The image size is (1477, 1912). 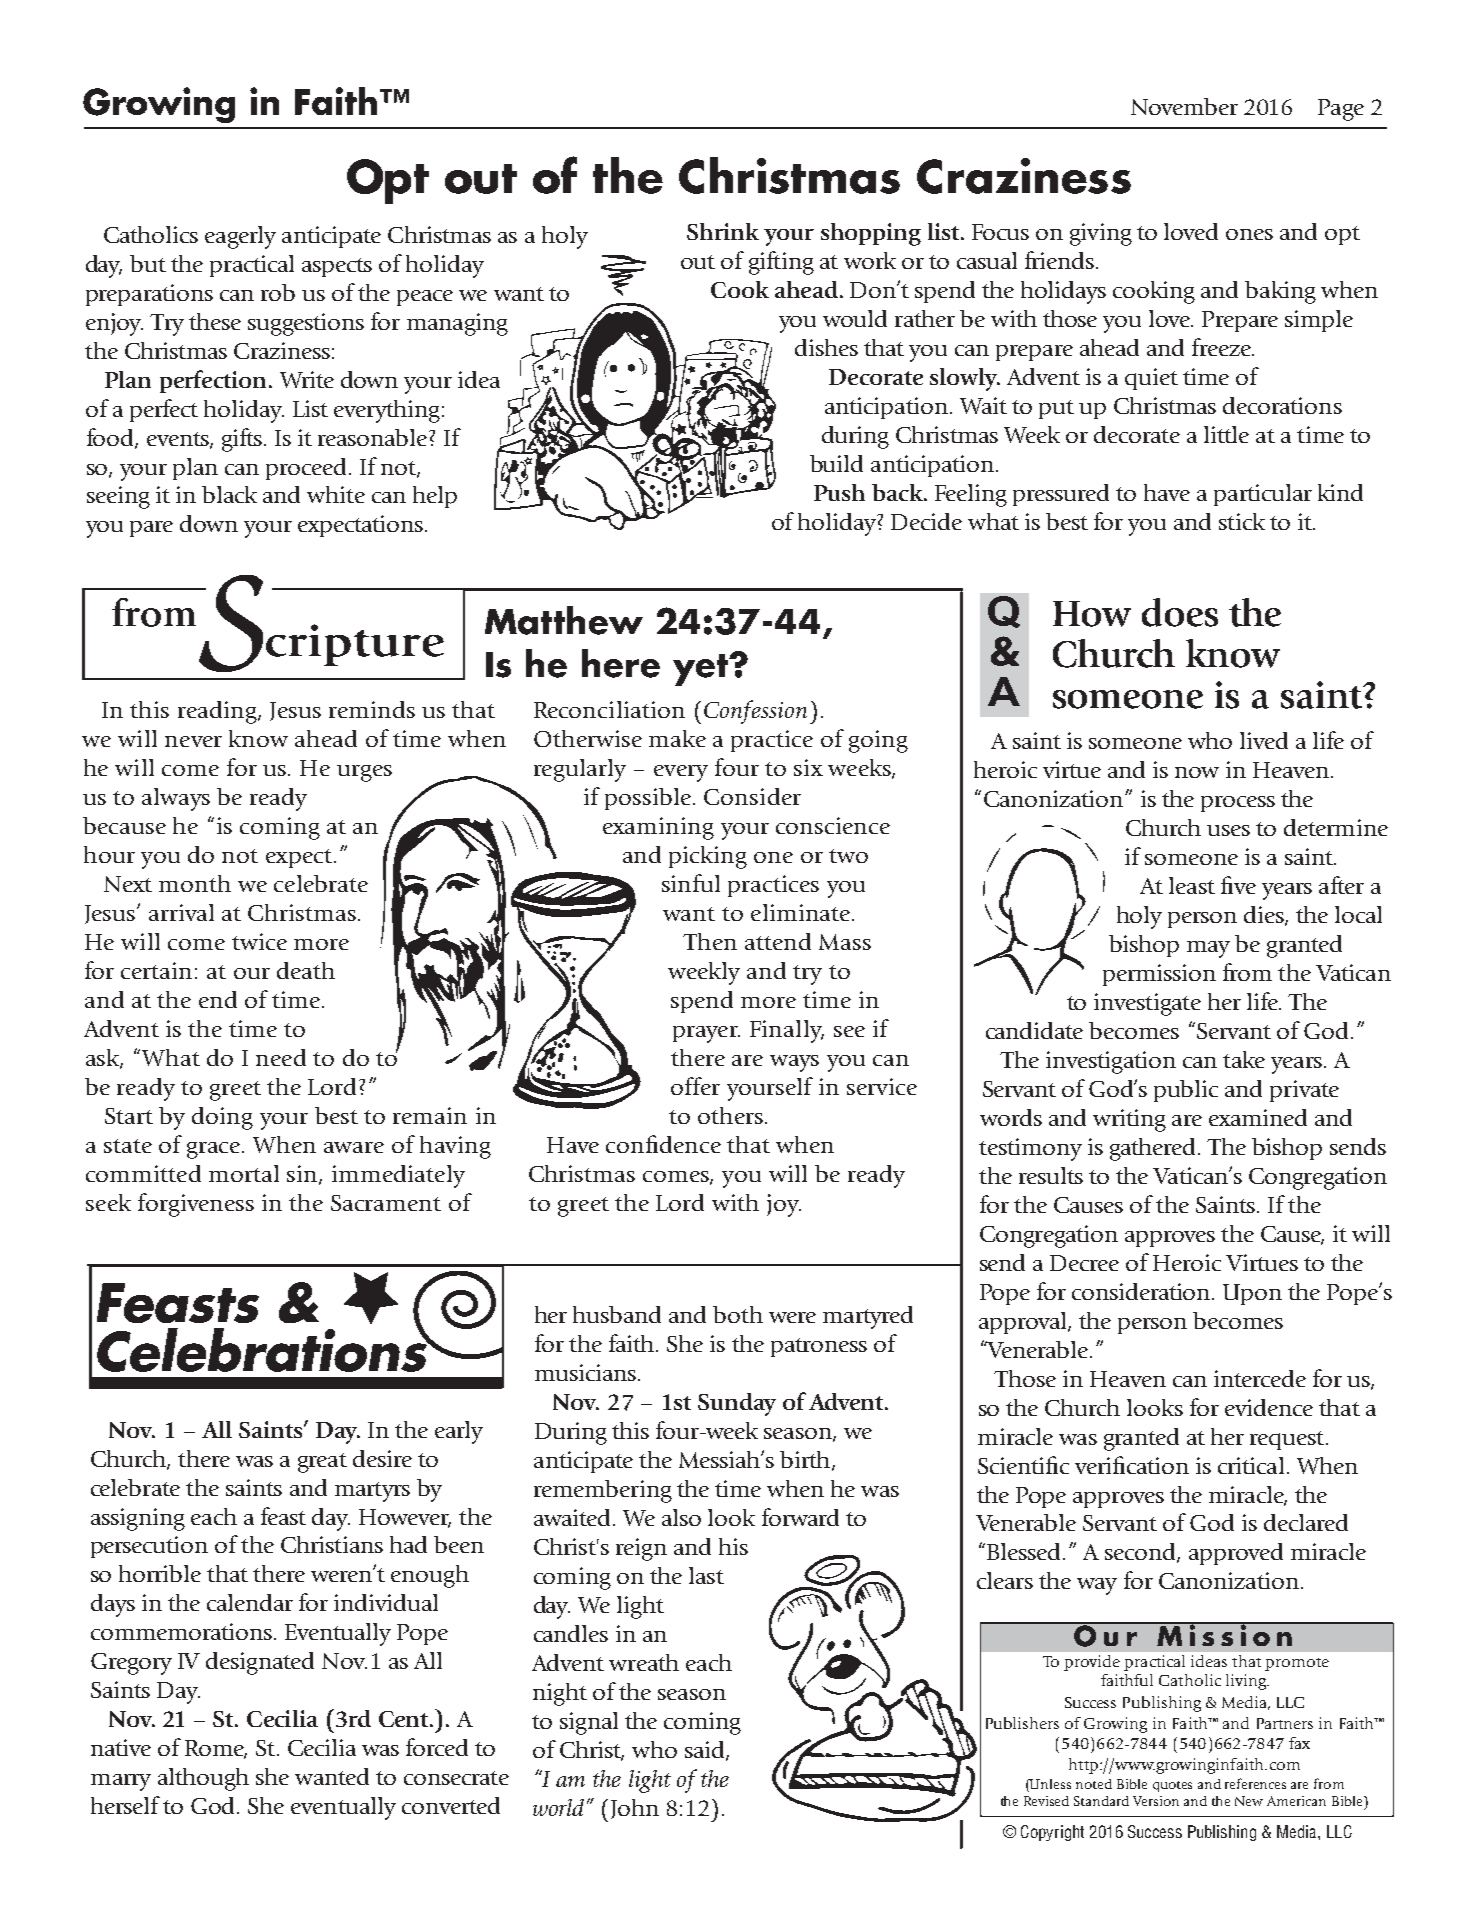 What do you see at coordinates (635, 1809) in the document?
I see `John` at bounding box center [635, 1809].
